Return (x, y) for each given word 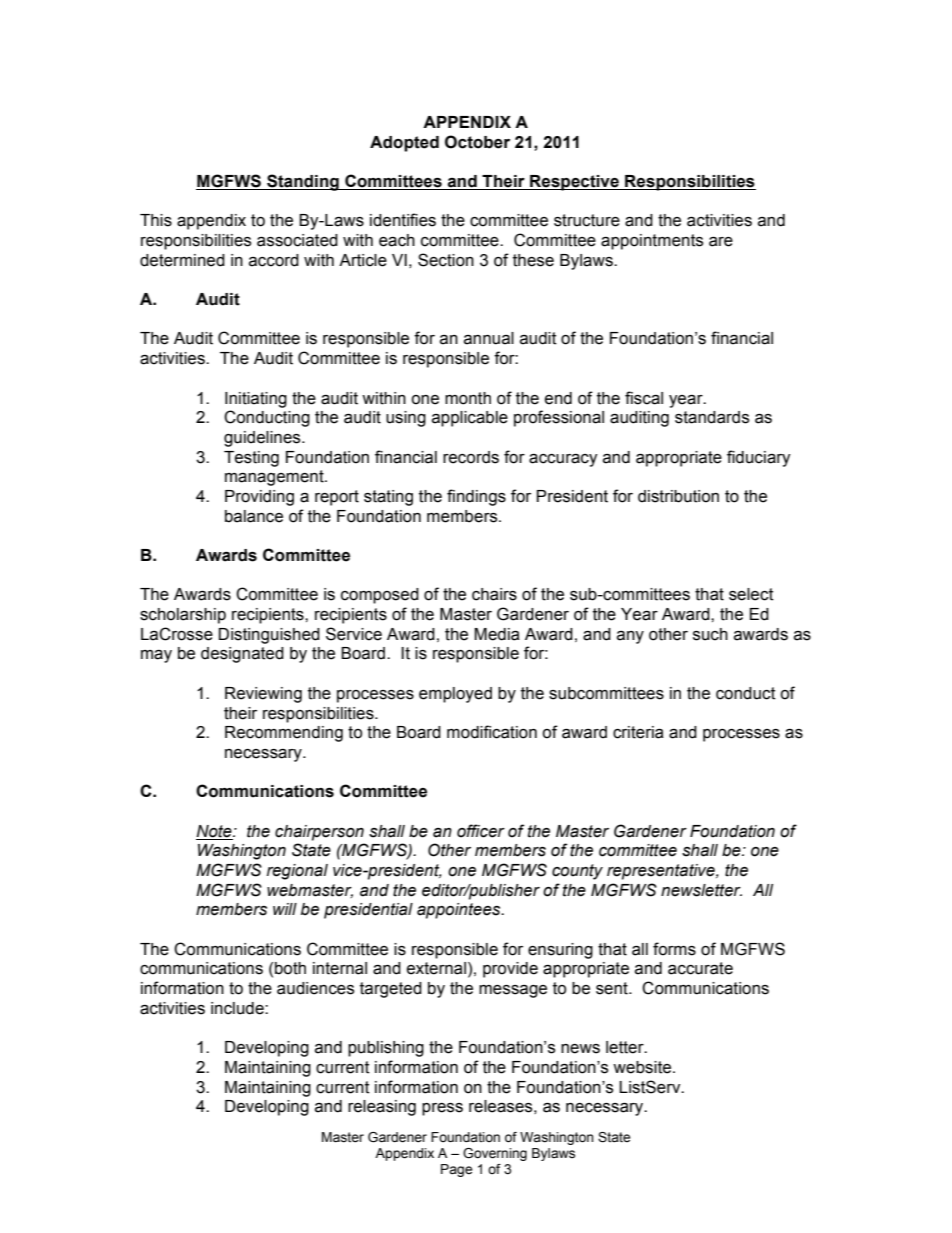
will (285, 909)
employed (455, 695)
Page (456, 1170)
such (710, 634)
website (643, 1067)
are (721, 241)
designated (242, 655)
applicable (470, 419)
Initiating (256, 400)
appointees (460, 911)
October (477, 142)
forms (674, 949)
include (238, 1008)
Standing (303, 182)
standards (712, 417)
